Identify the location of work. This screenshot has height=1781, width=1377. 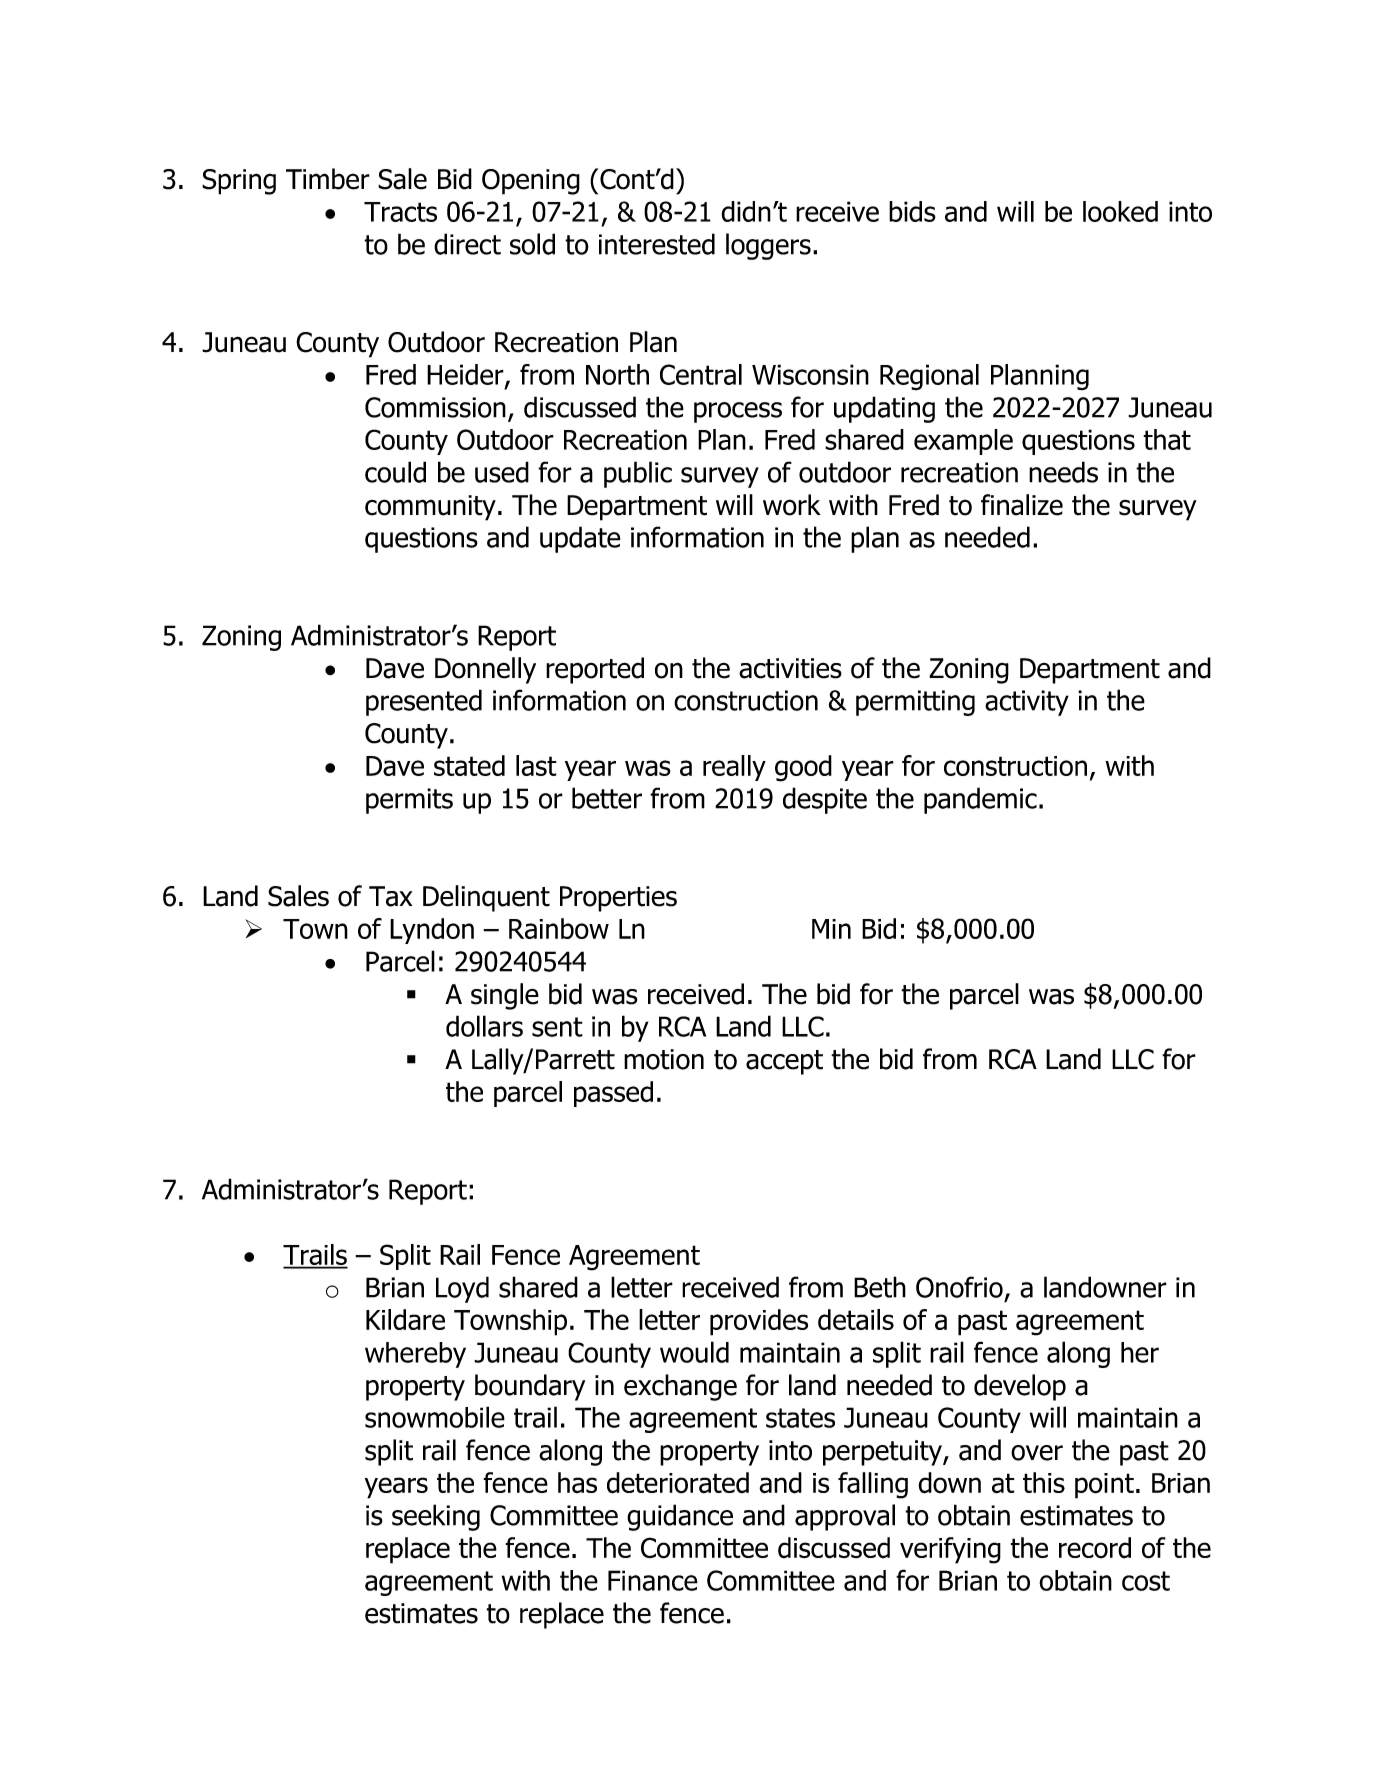
(792, 505).
